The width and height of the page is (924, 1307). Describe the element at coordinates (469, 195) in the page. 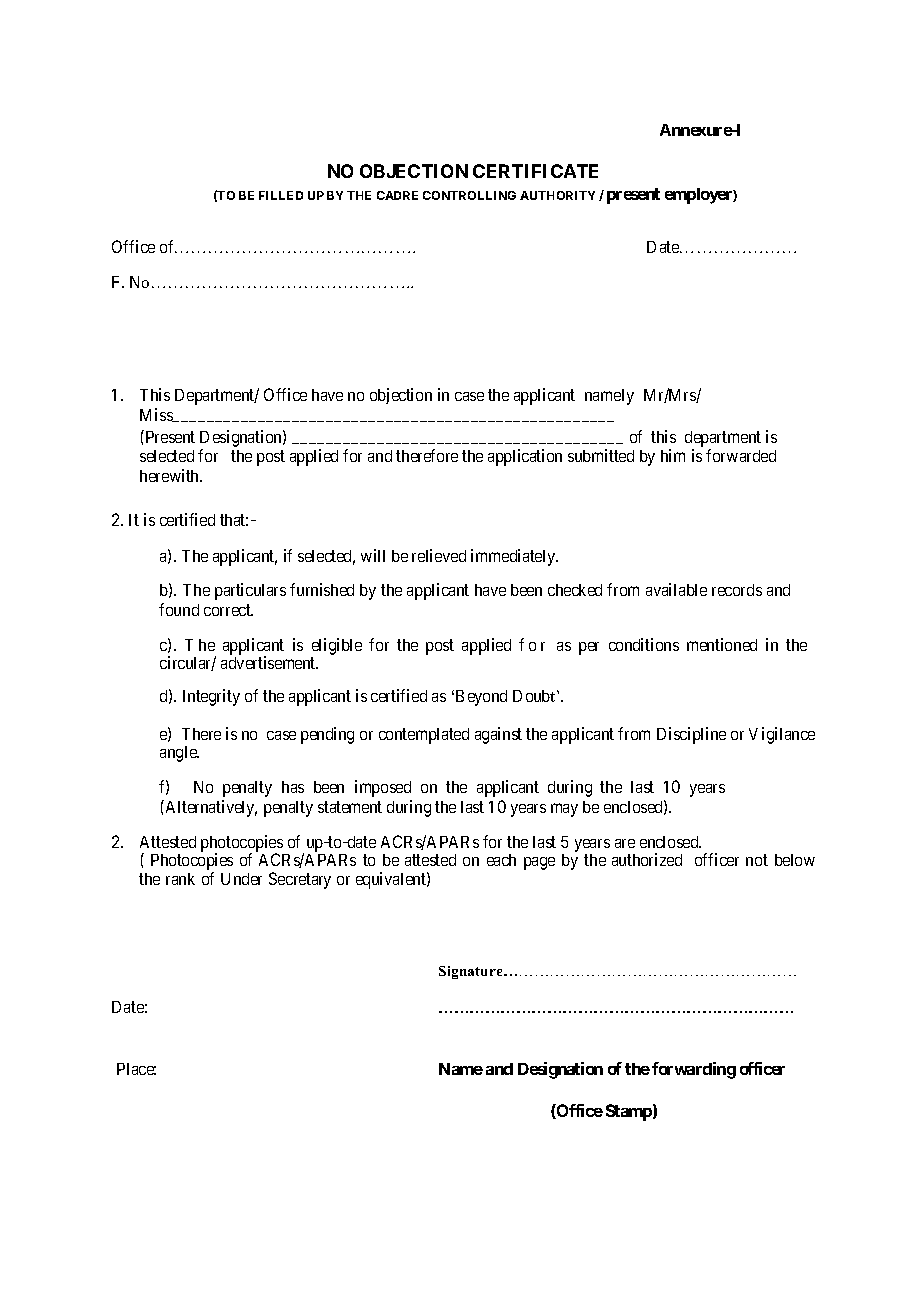

I see `CONTROLLING` at that location.
